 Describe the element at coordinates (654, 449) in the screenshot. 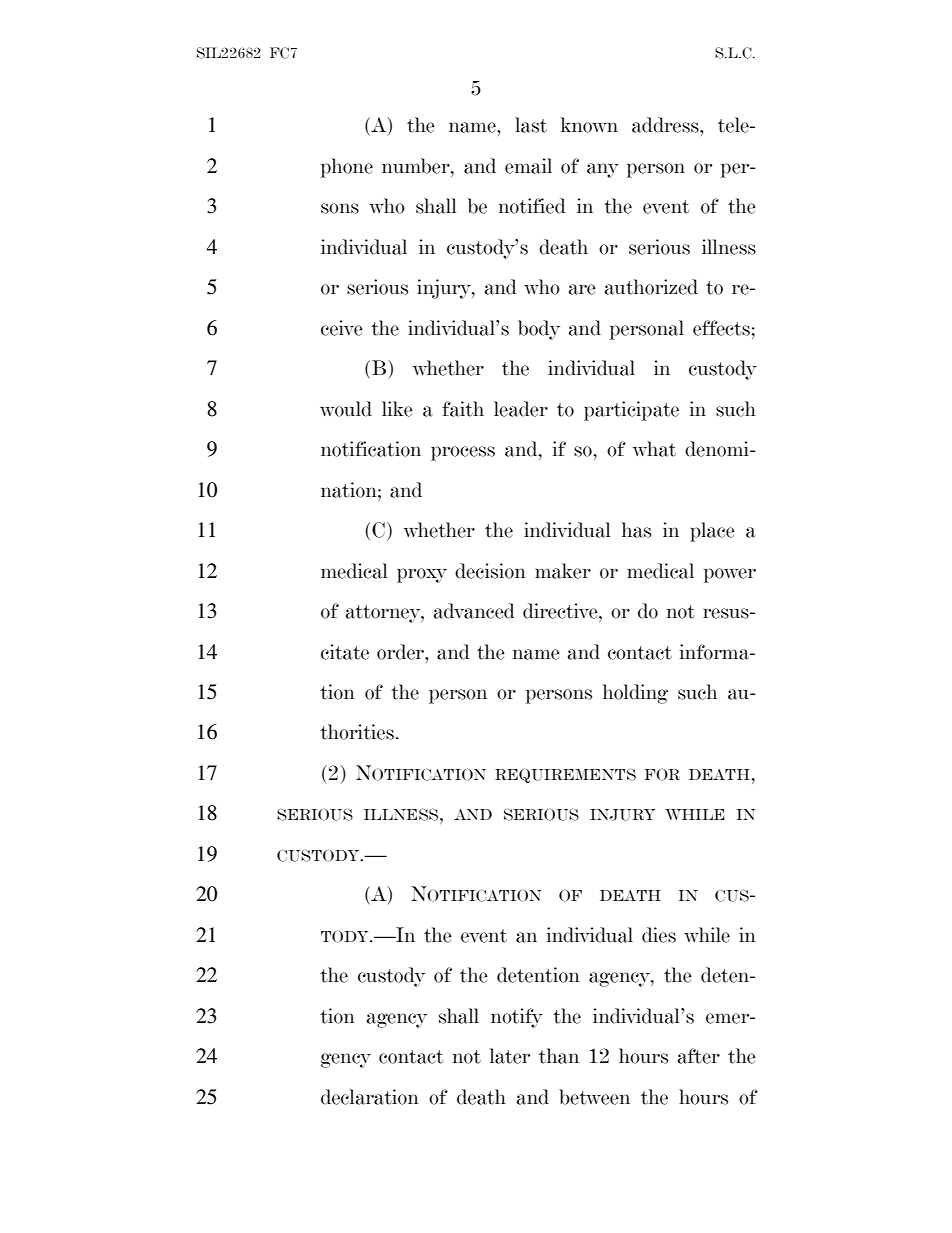

I see `what` at that location.
